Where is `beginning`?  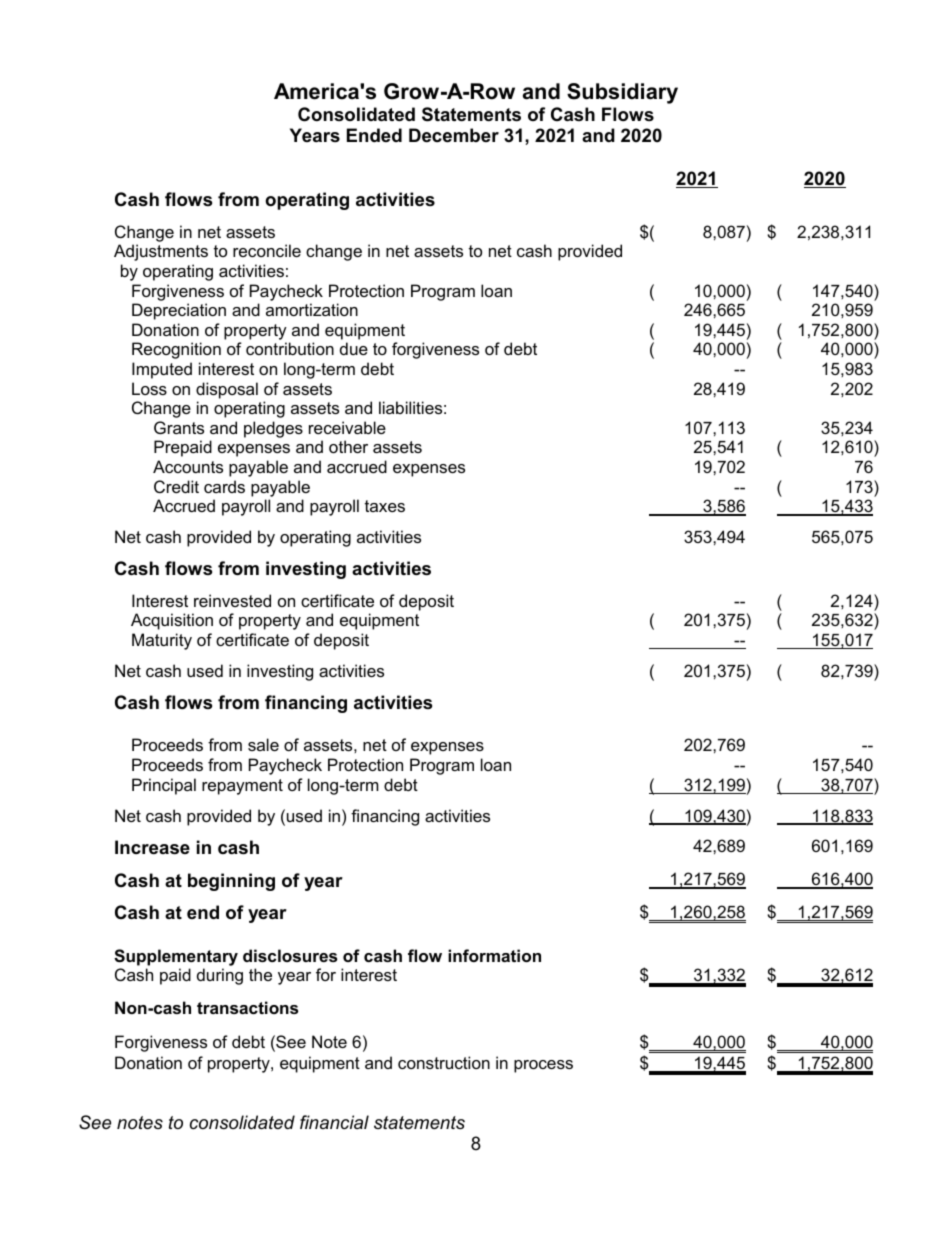
beginning is located at coordinates (231, 882).
